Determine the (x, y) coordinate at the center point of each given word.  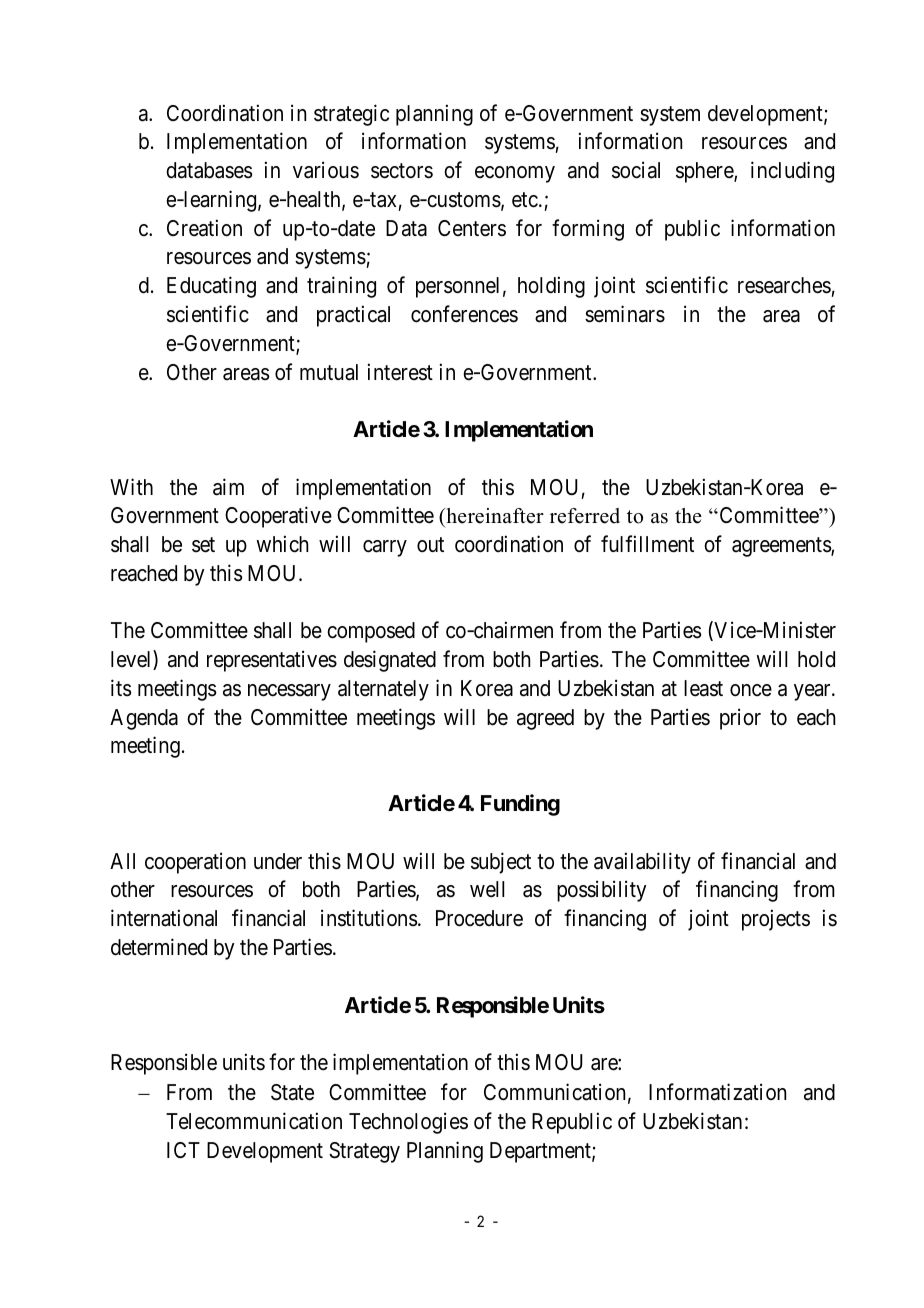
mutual (329, 372)
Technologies (408, 1123)
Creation (204, 228)
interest (400, 372)
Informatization (717, 1092)
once (751, 690)
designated (390, 661)
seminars (625, 314)
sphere (705, 172)
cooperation (195, 863)
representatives (272, 661)
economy (515, 174)
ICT (183, 1150)
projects (776, 920)
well (487, 889)
